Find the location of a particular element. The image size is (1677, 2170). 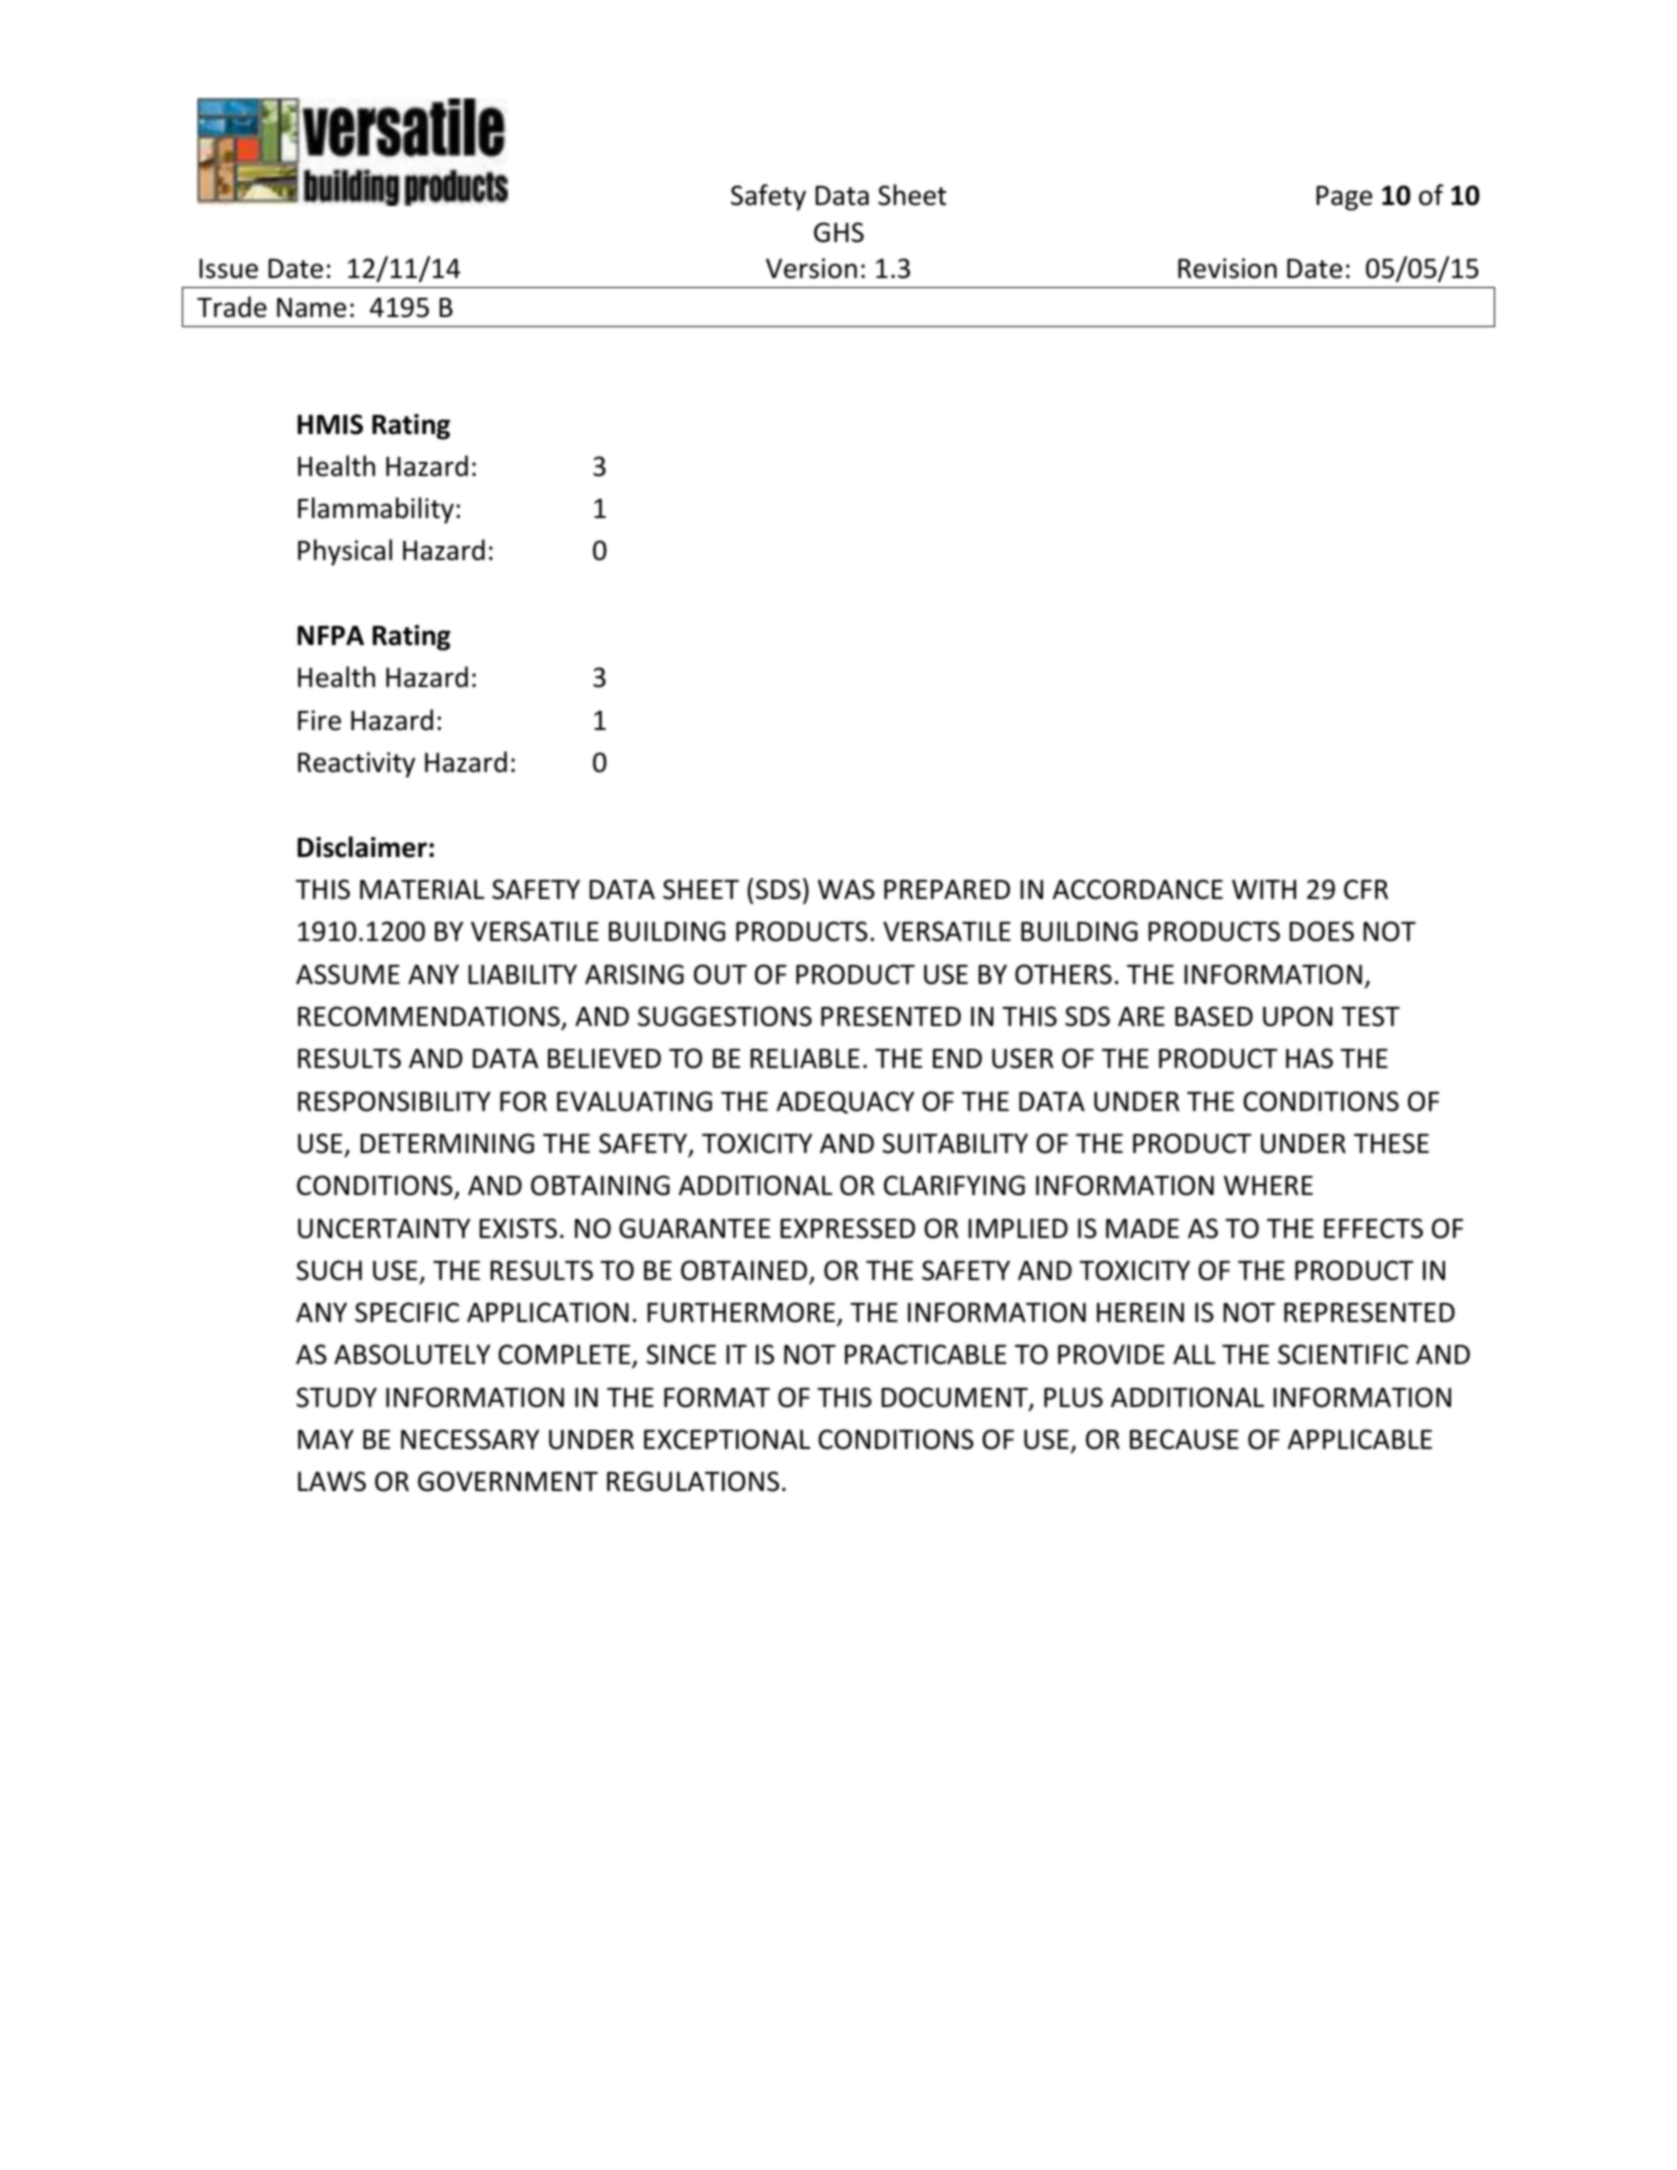

WITH is located at coordinates (1264, 889).
